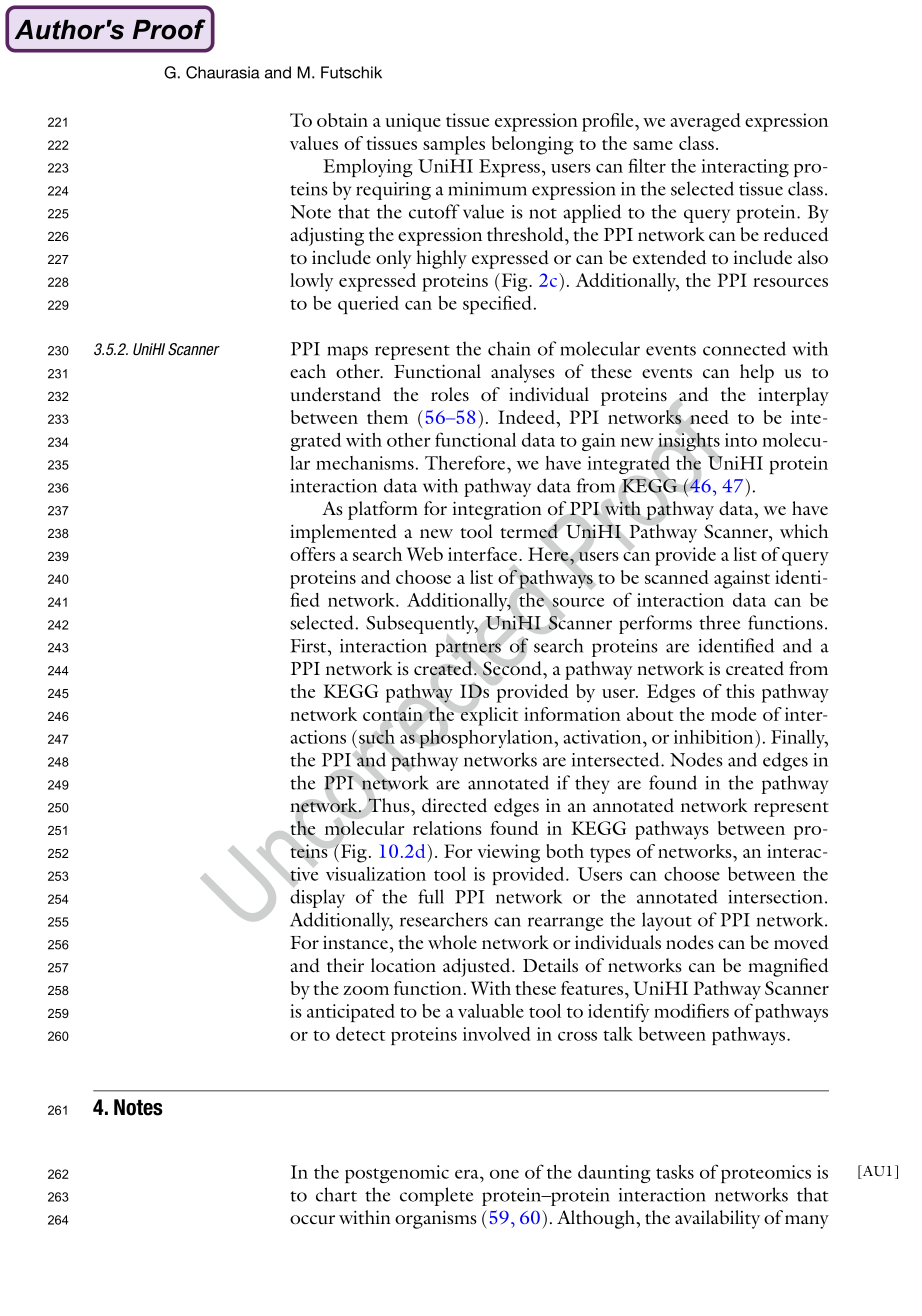  Describe the element at coordinates (706, 122) in the screenshot. I see `averaged` at that location.
